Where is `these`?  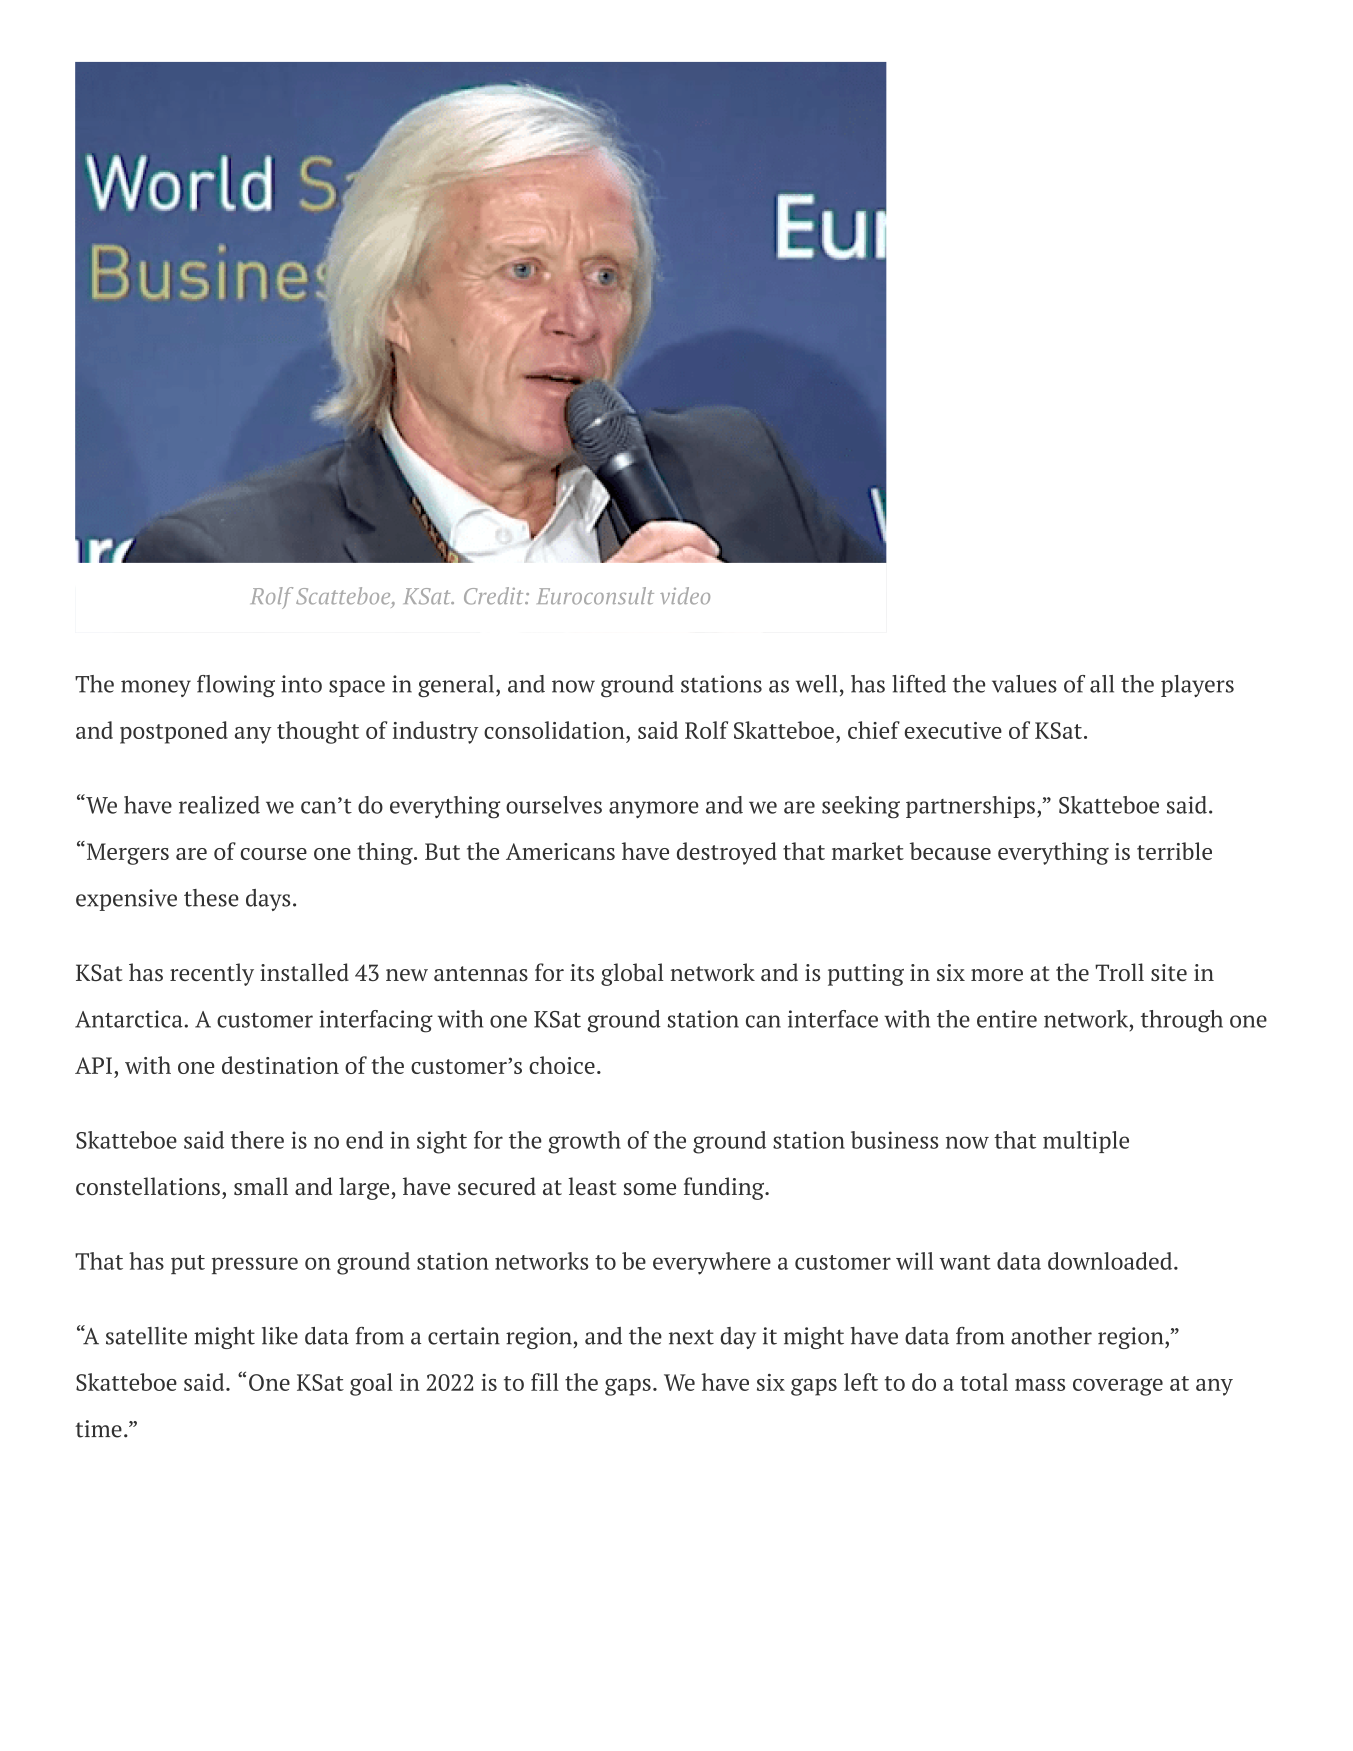
these is located at coordinates (211, 898).
